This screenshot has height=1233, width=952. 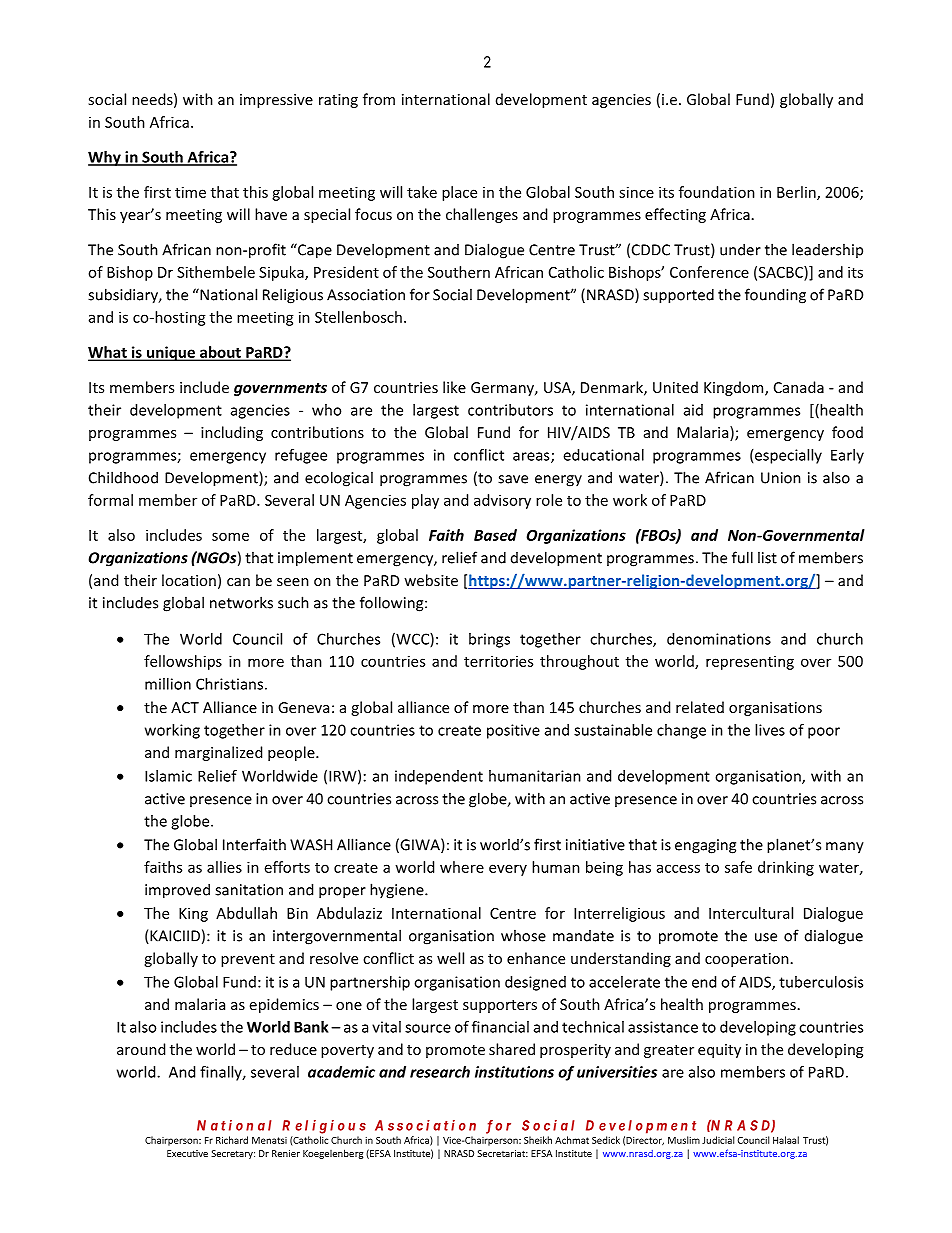 What do you see at coordinates (459, 193) in the screenshot?
I see `place` at bounding box center [459, 193].
